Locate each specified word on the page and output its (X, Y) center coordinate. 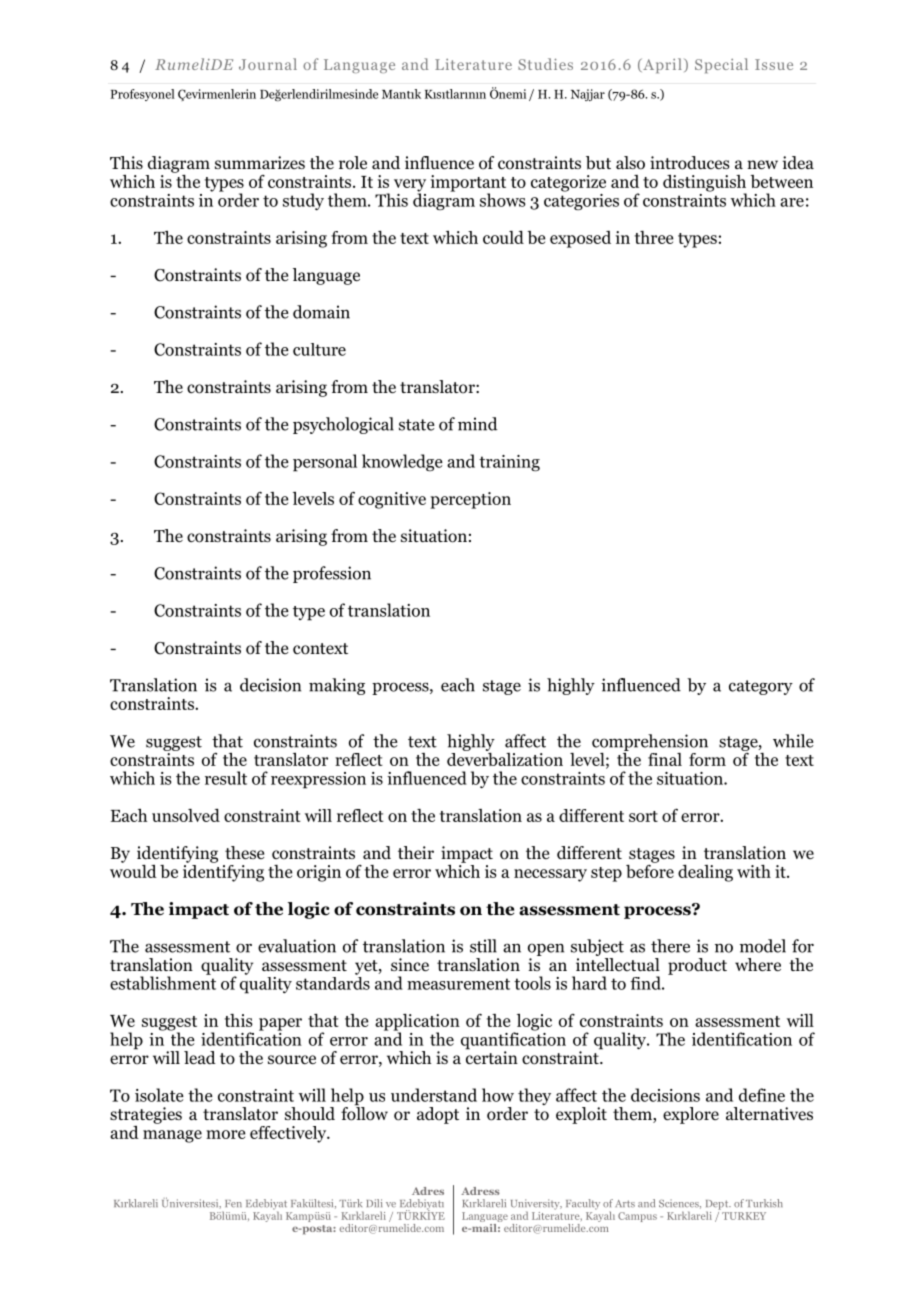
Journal (268, 64)
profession (332, 574)
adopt (438, 1115)
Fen (233, 1204)
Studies (545, 64)
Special (721, 65)
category (761, 687)
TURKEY (744, 1216)
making (337, 686)
